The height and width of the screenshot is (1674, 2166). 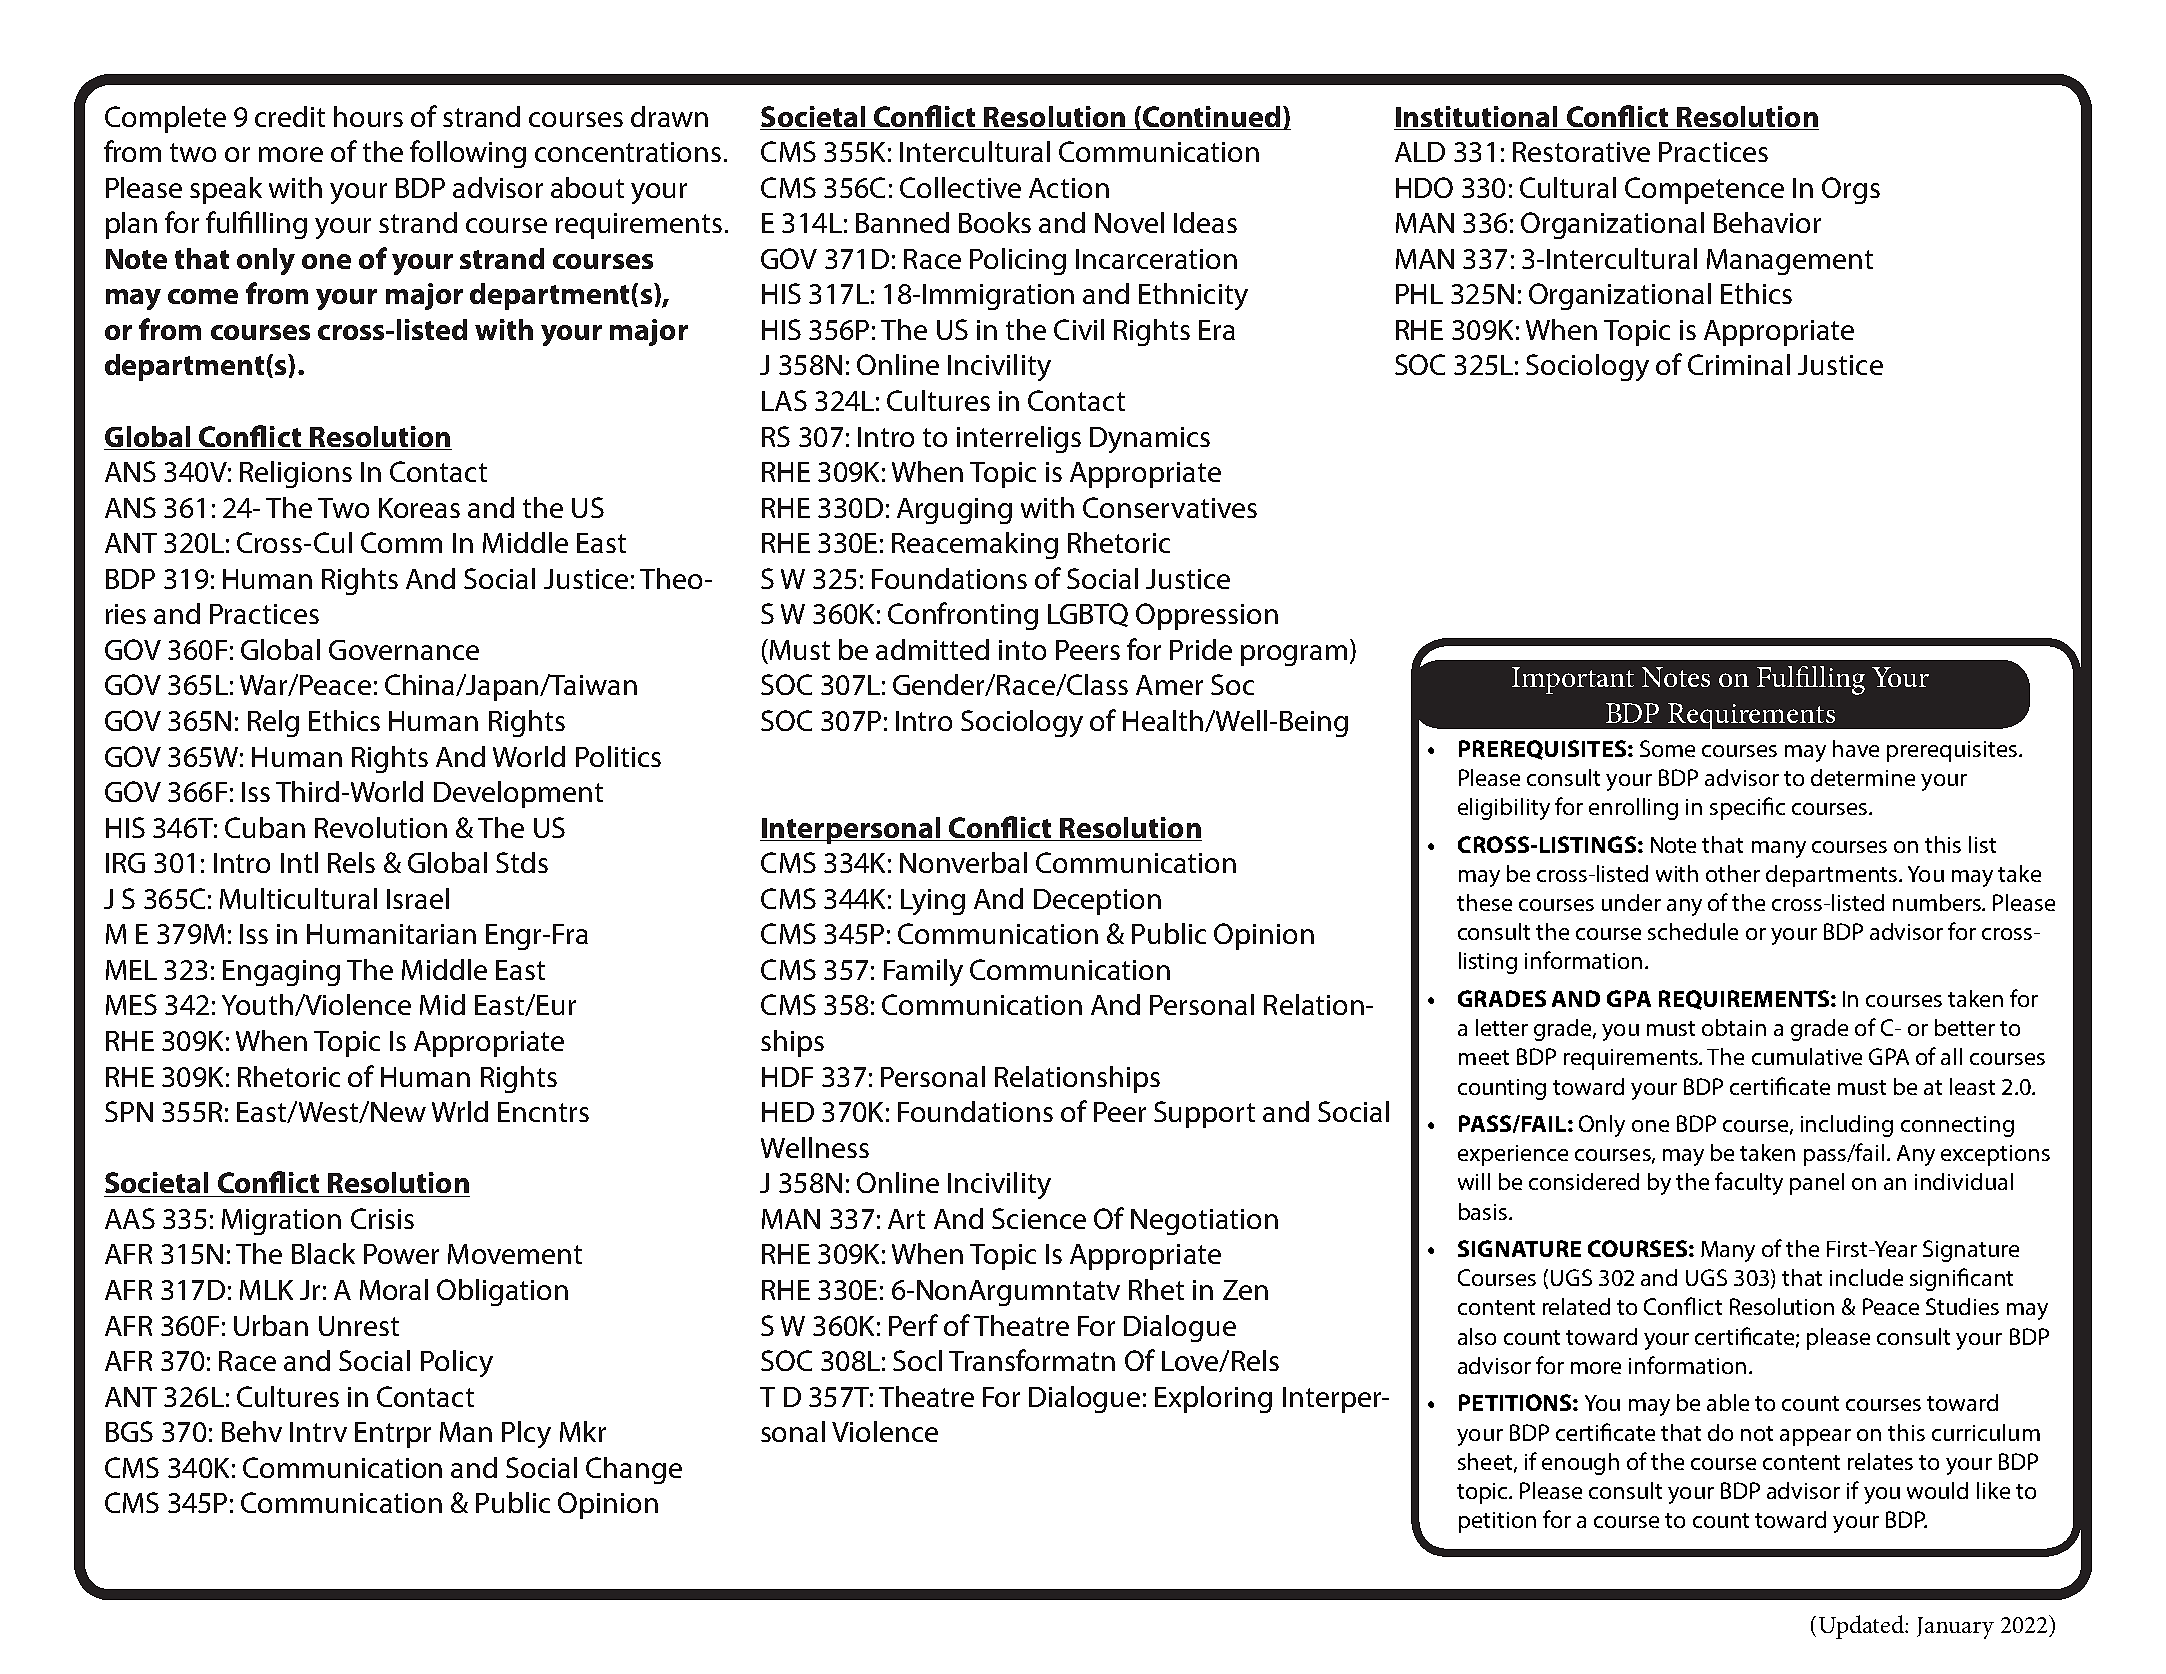 What do you see at coordinates (1704, 190) in the screenshot?
I see `Competence` at bounding box center [1704, 190].
